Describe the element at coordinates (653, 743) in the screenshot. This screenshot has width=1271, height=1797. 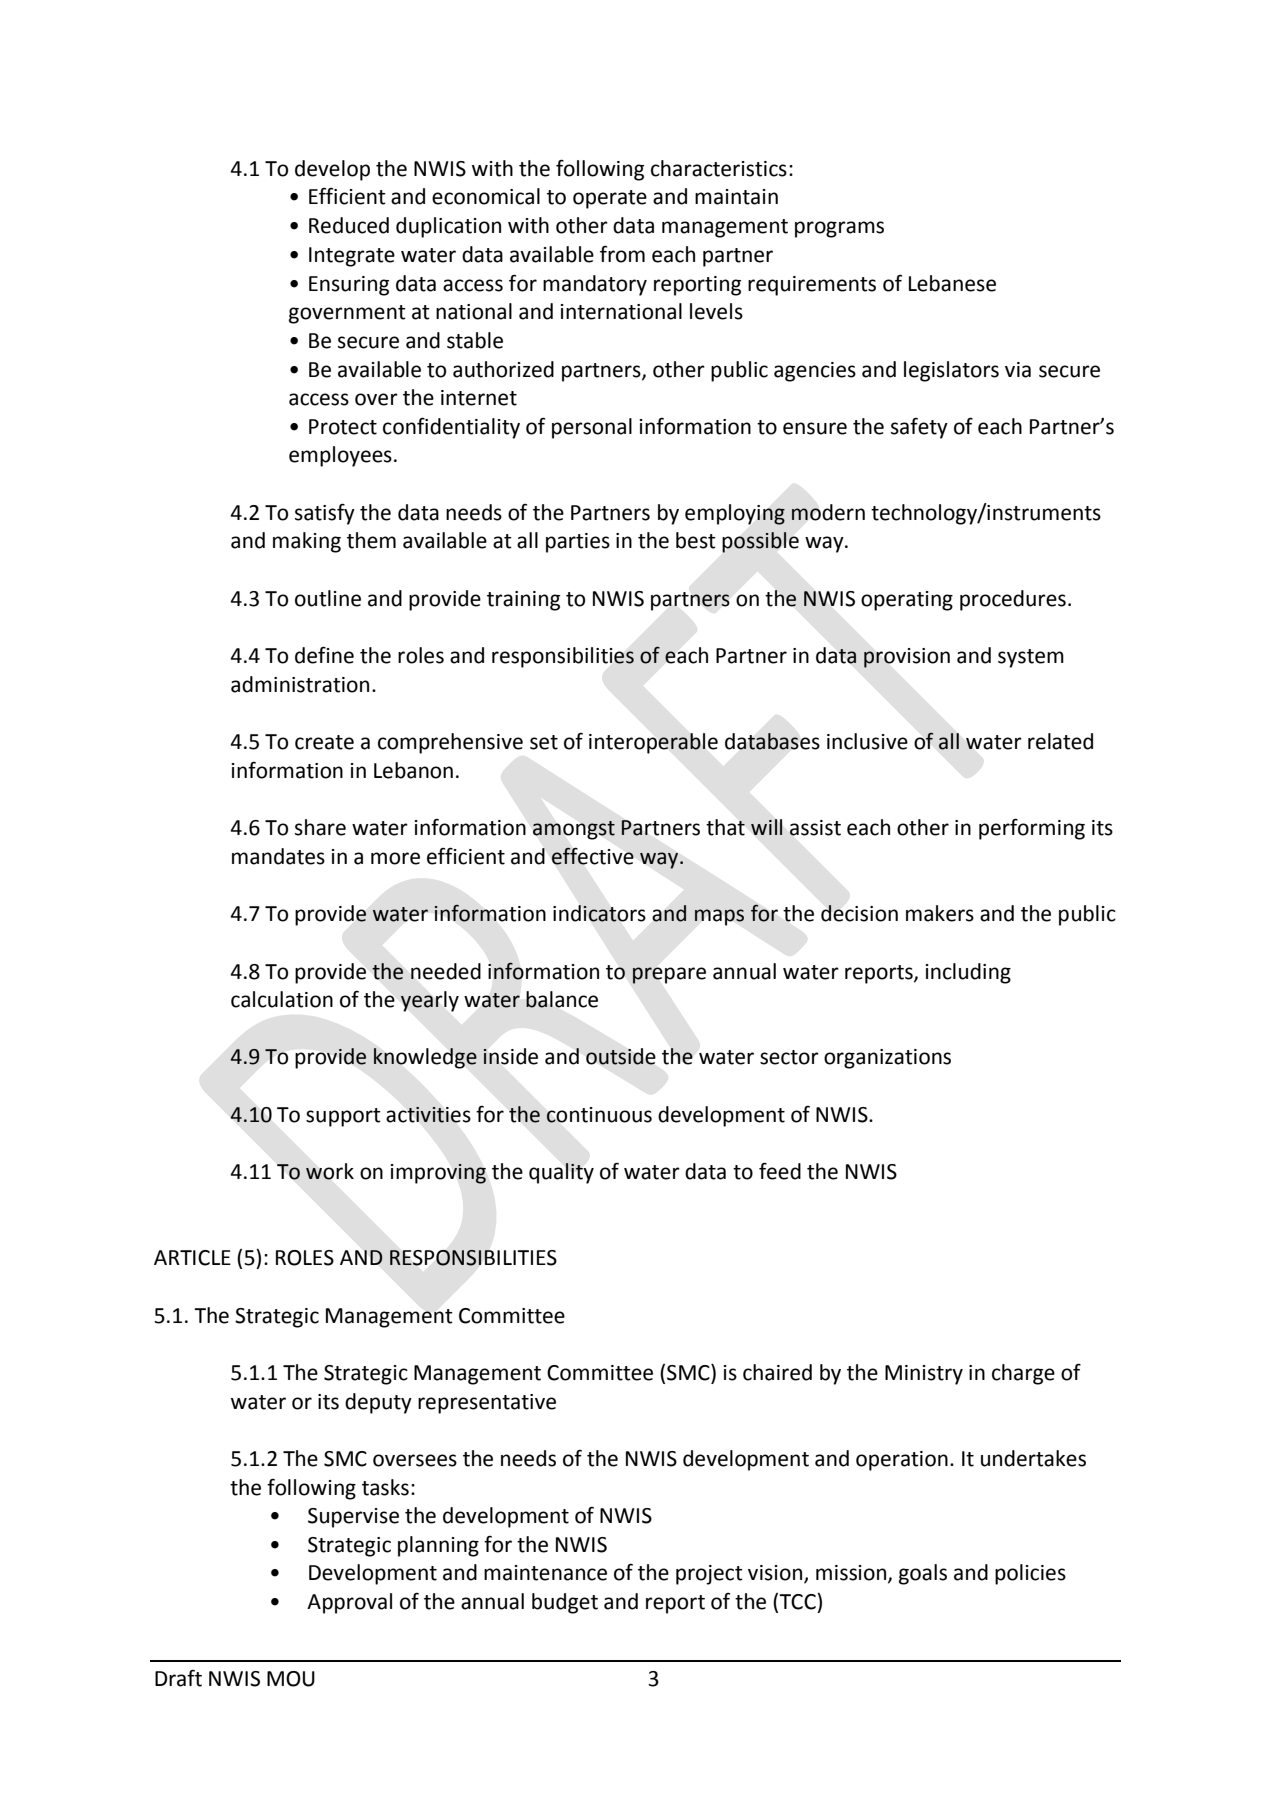
I see `interoperable` at that location.
